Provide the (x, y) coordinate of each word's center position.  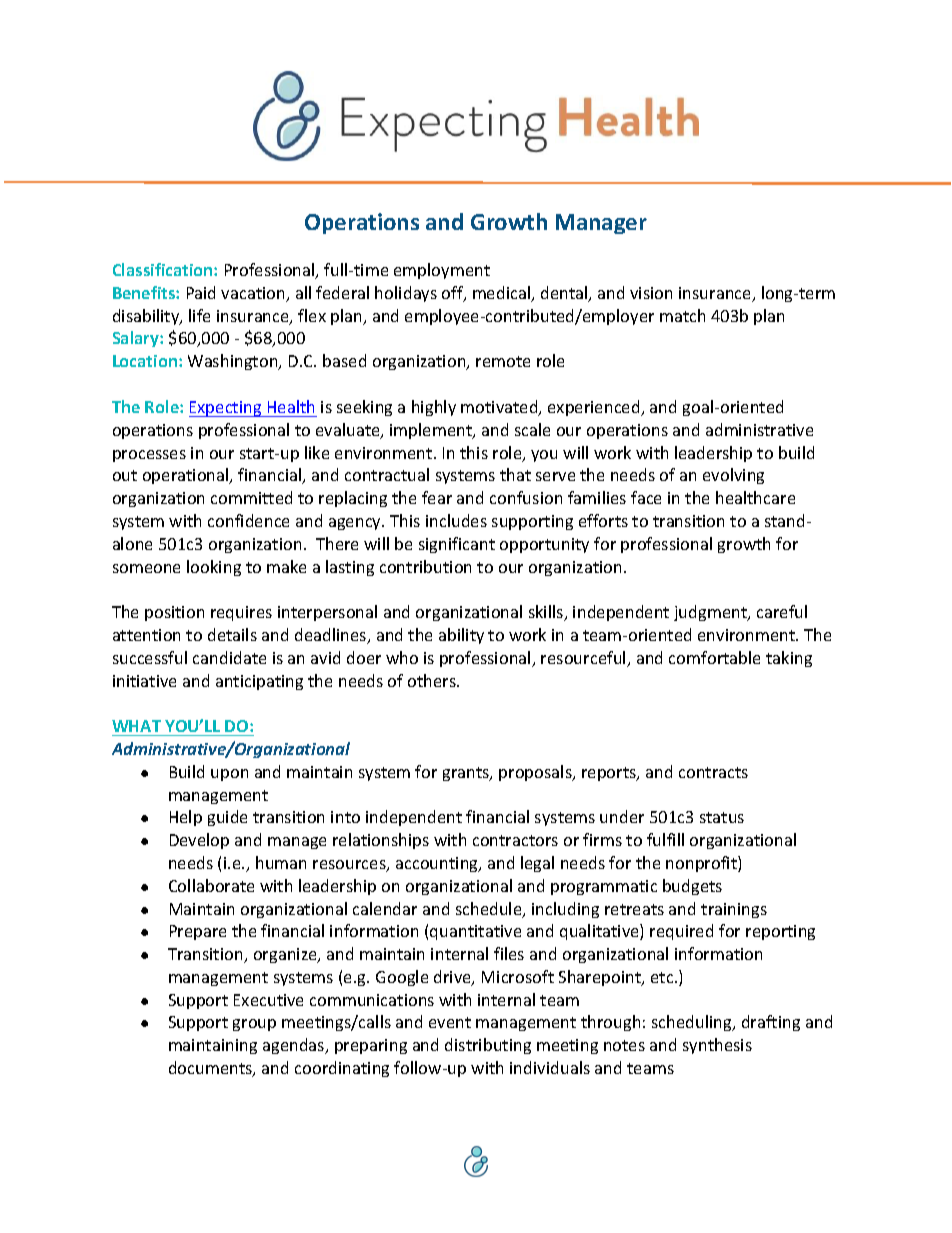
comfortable (714, 657)
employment (442, 271)
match (682, 315)
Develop (199, 841)
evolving (733, 476)
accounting (438, 864)
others (433, 680)
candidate (229, 657)
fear (437, 497)
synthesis (717, 1046)
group (254, 1025)
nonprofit (702, 864)
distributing (488, 1046)
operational (187, 476)
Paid (201, 292)
